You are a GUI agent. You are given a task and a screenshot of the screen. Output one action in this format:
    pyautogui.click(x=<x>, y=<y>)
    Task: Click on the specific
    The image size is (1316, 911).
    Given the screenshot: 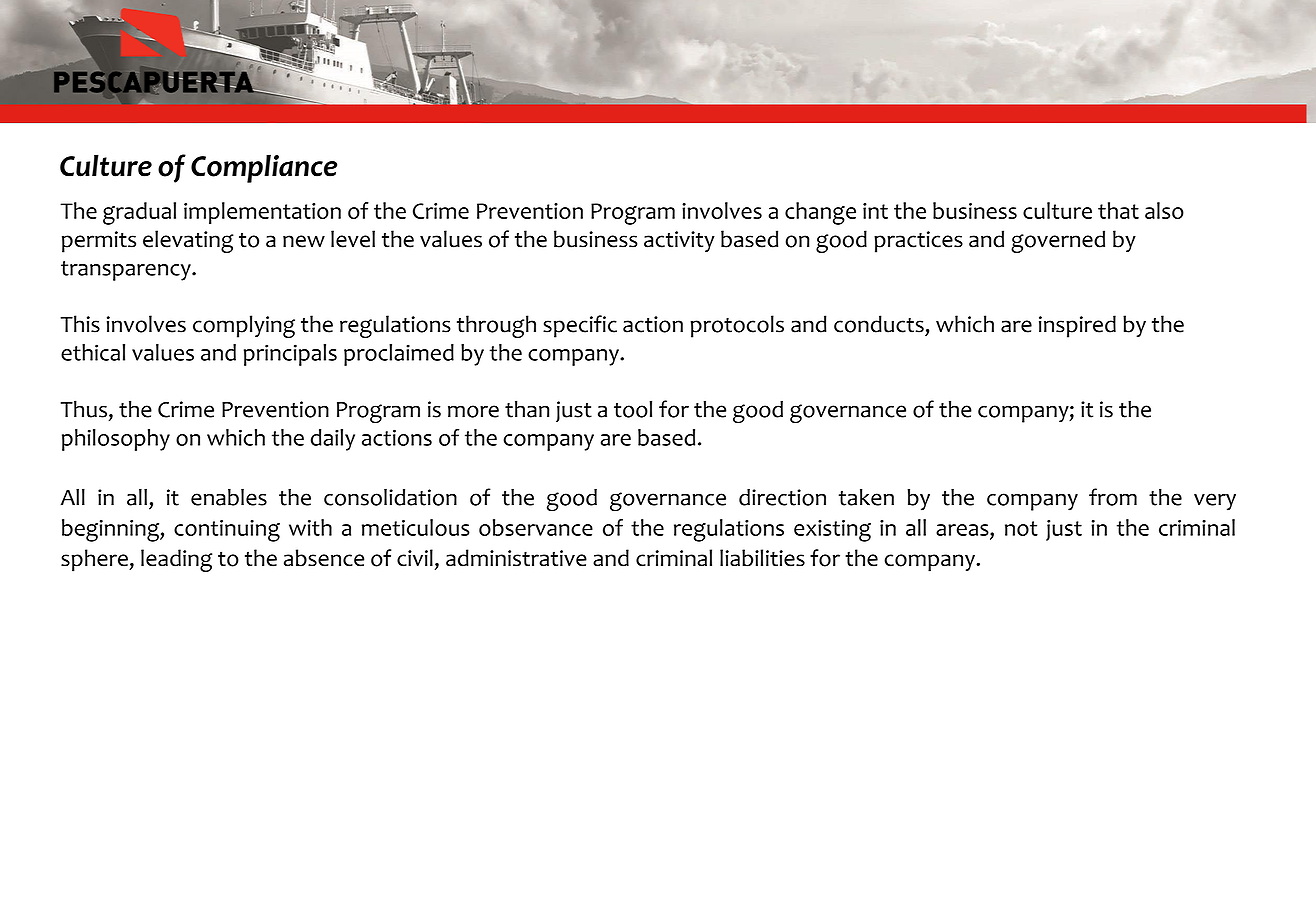 What is the action you would take?
    pyautogui.click(x=580, y=326)
